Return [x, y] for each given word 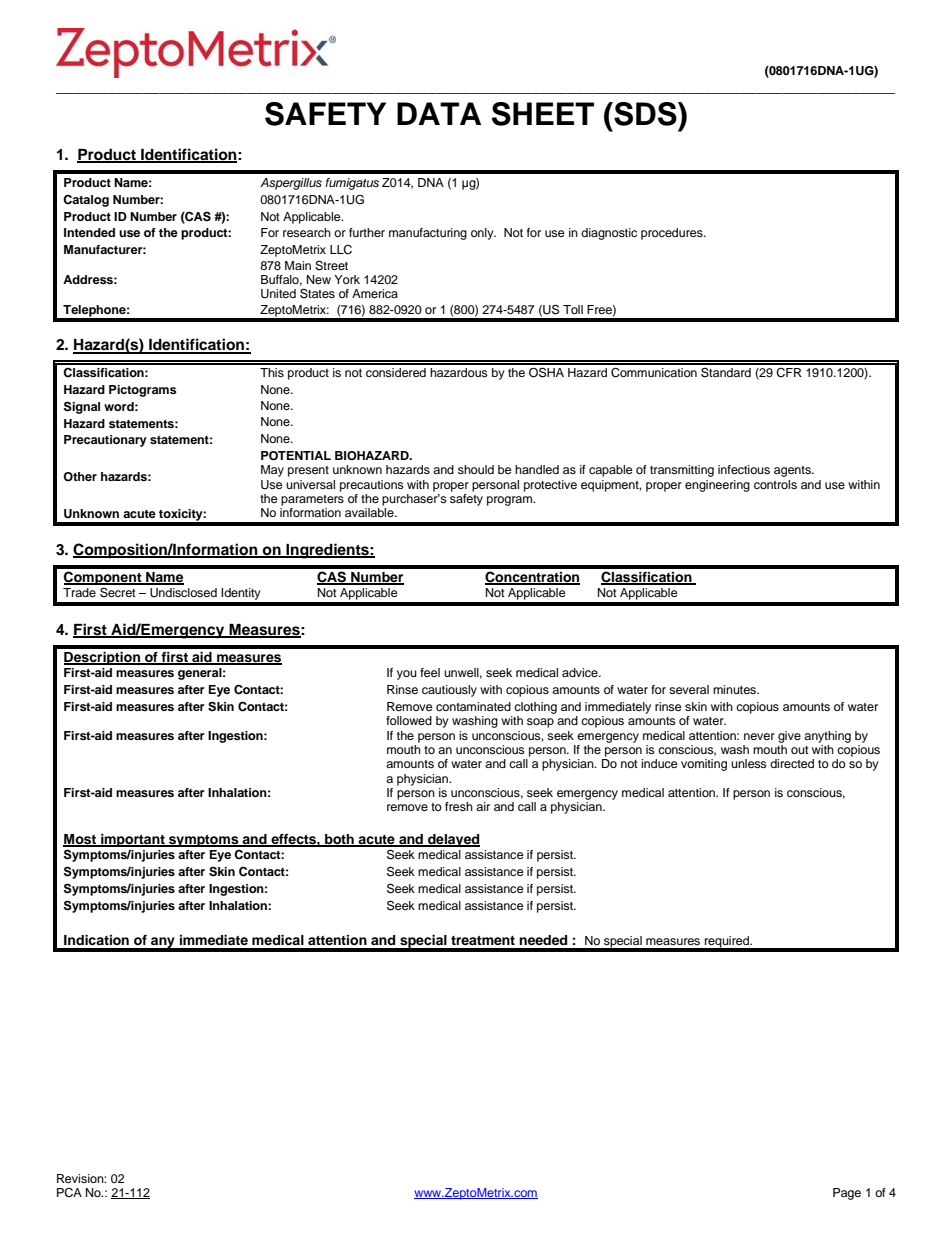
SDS [645, 114]
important [133, 840]
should [476, 469]
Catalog [86, 201]
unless [749, 763]
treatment [483, 940]
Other [80, 477]
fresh [459, 806]
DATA [439, 113]
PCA [69, 1193]
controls [775, 484]
